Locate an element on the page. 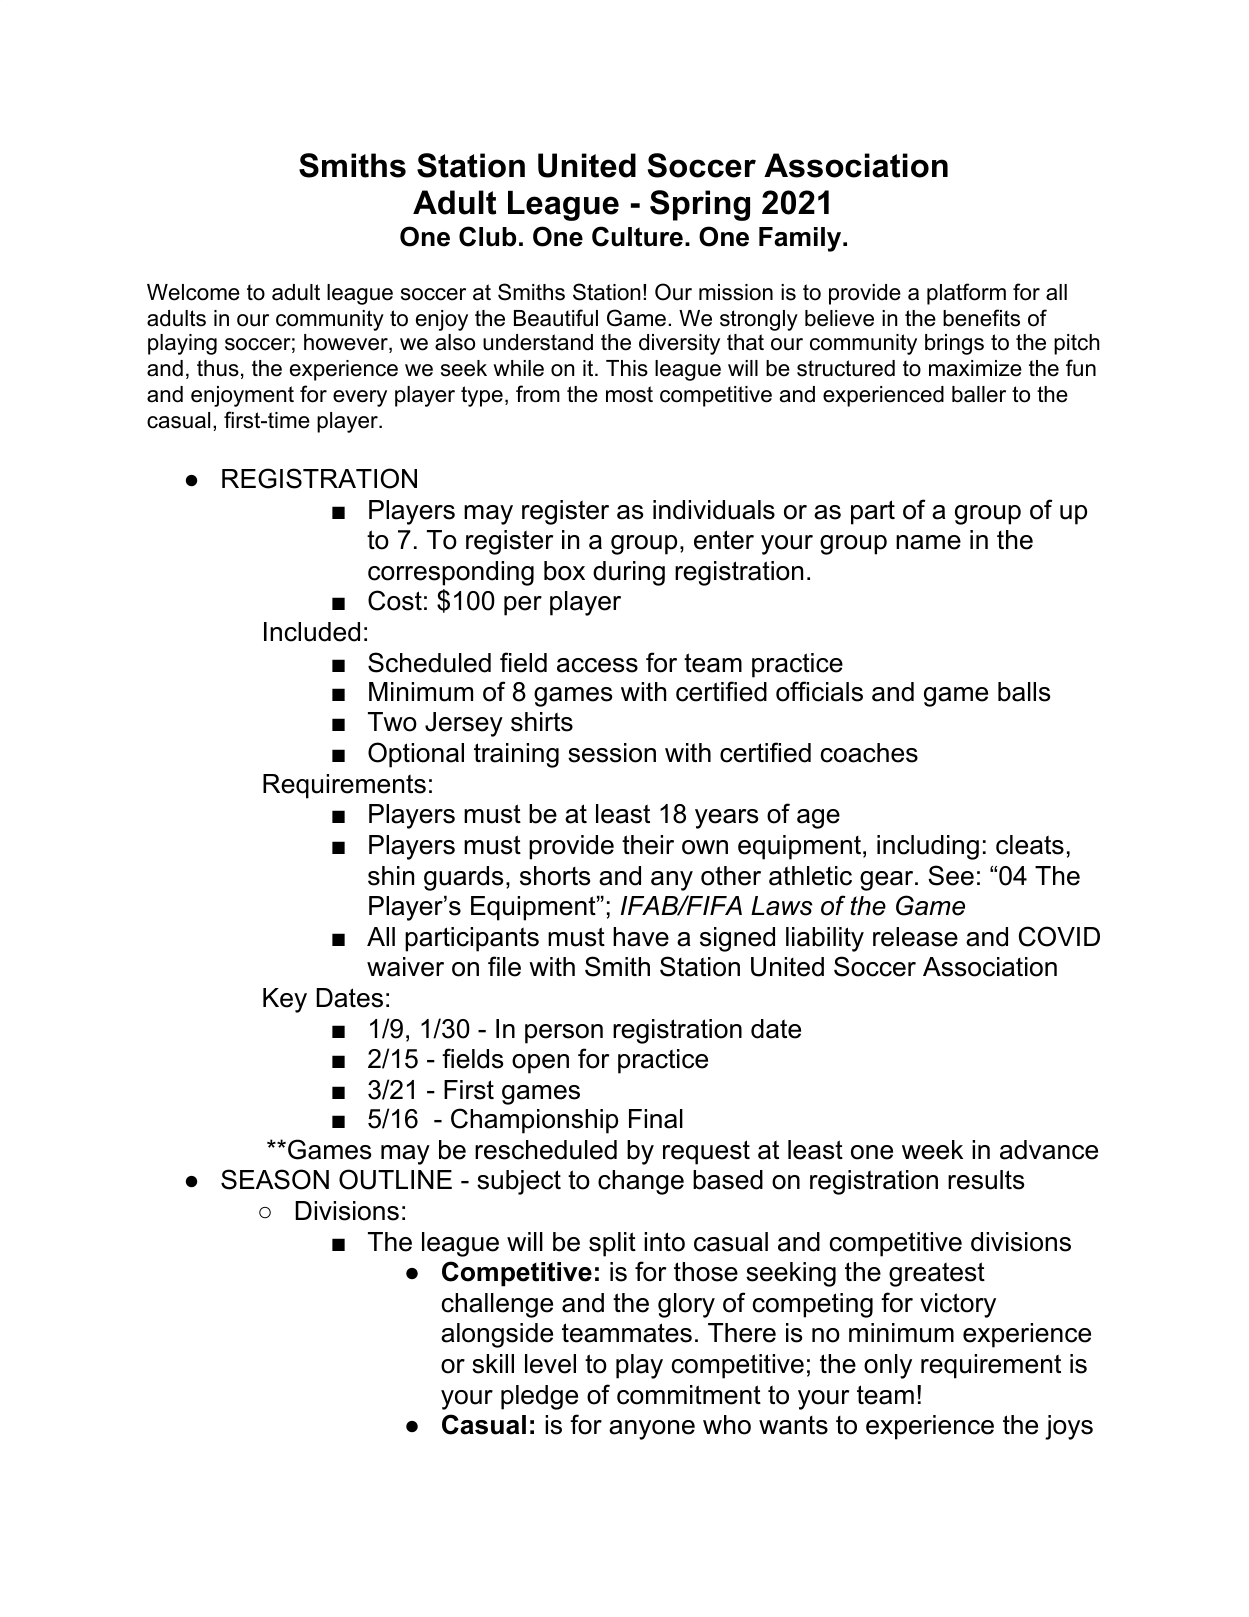 This image has height=1617, width=1249. SEASON is located at coordinates (275, 1179).
